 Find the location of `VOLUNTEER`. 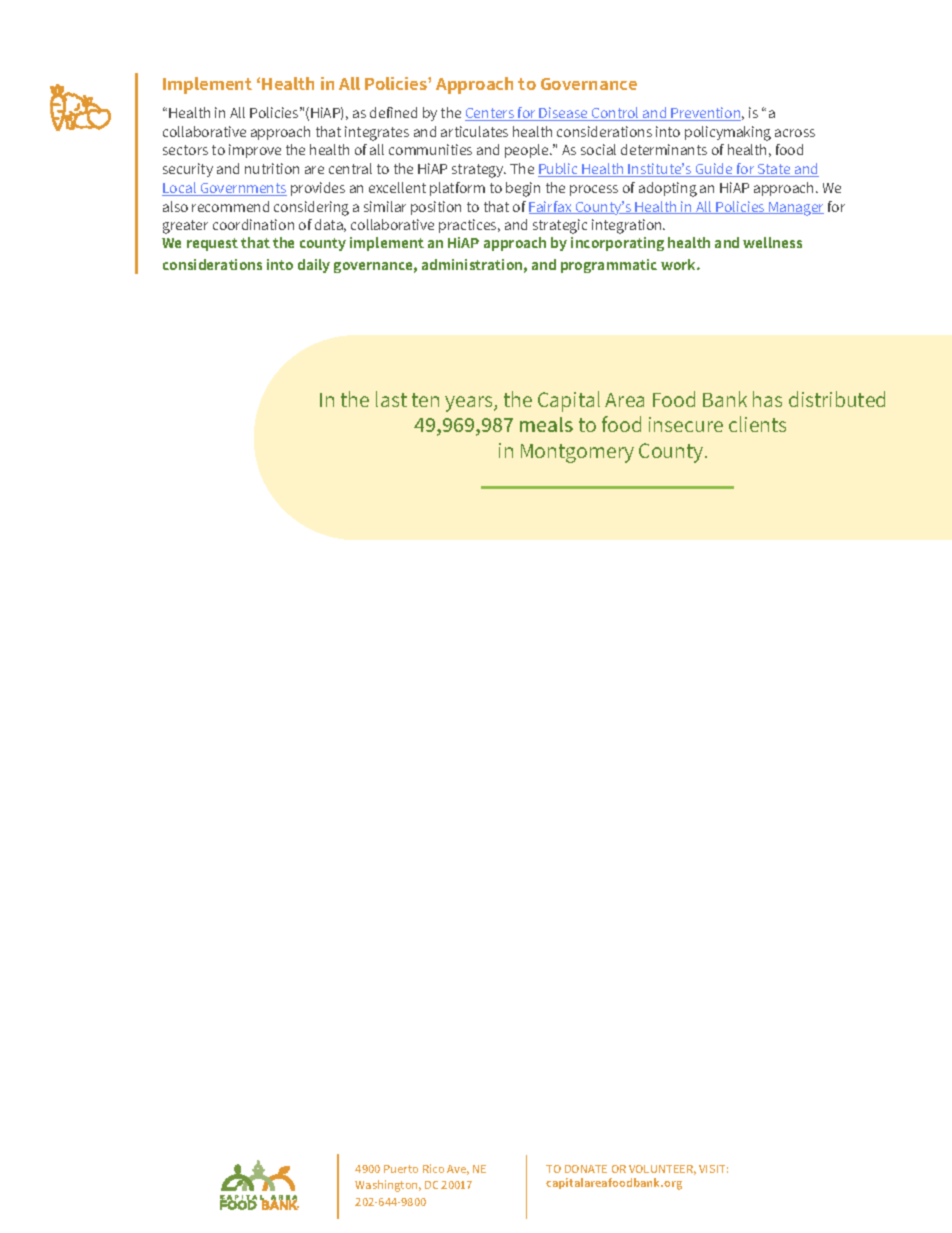

VOLUNTEER is located at coordinates (662, 1170).
